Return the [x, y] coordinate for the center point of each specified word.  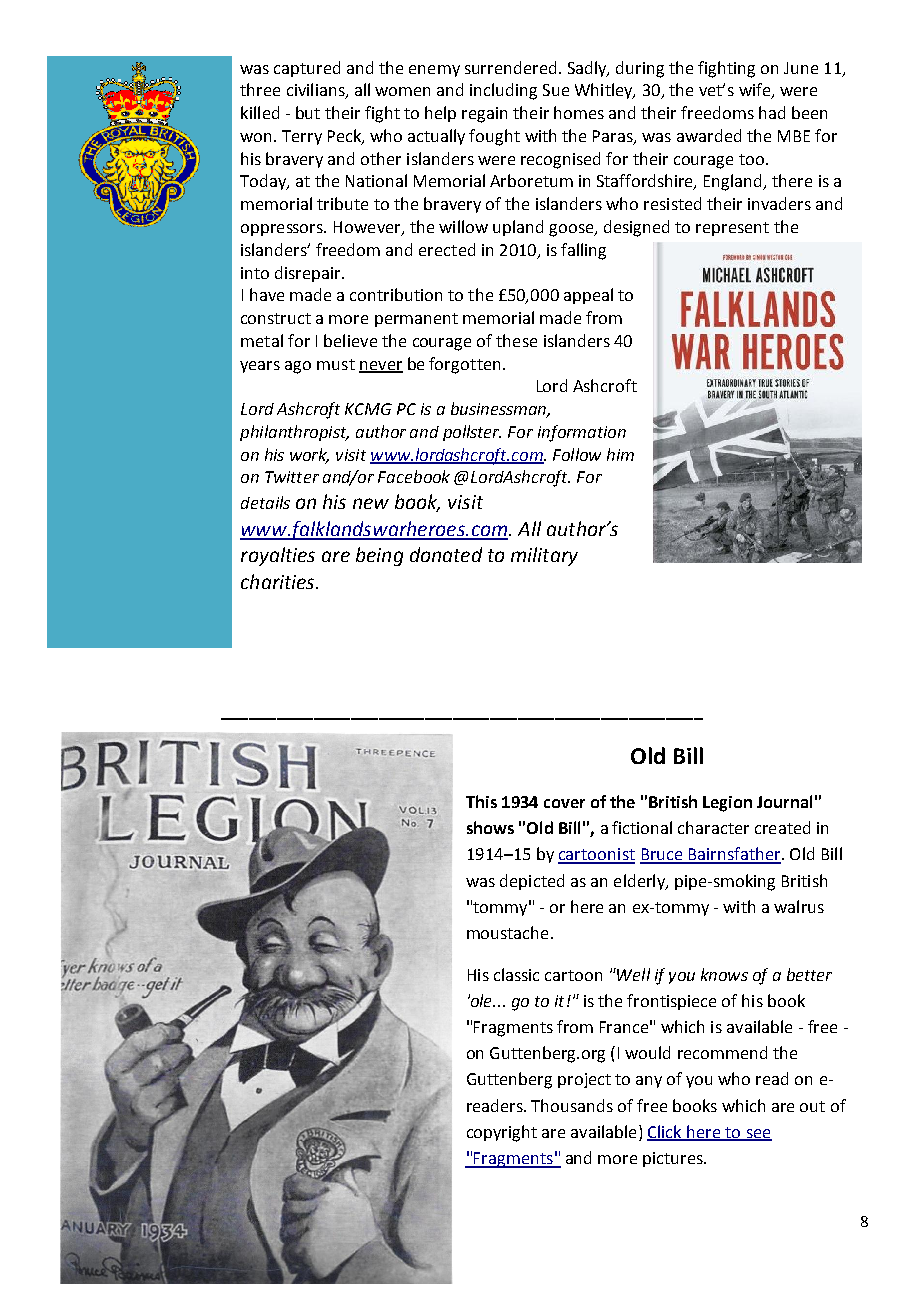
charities [279, 581]
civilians [317, 91]
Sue [556, 90]
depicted [532, 882]
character [713, 827]
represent [732, 229]
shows [490, 827]
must [336, 364]
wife [756, 91]
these [516, 340]
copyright [502, 1133]
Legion [727, 804]
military [544, 556]
